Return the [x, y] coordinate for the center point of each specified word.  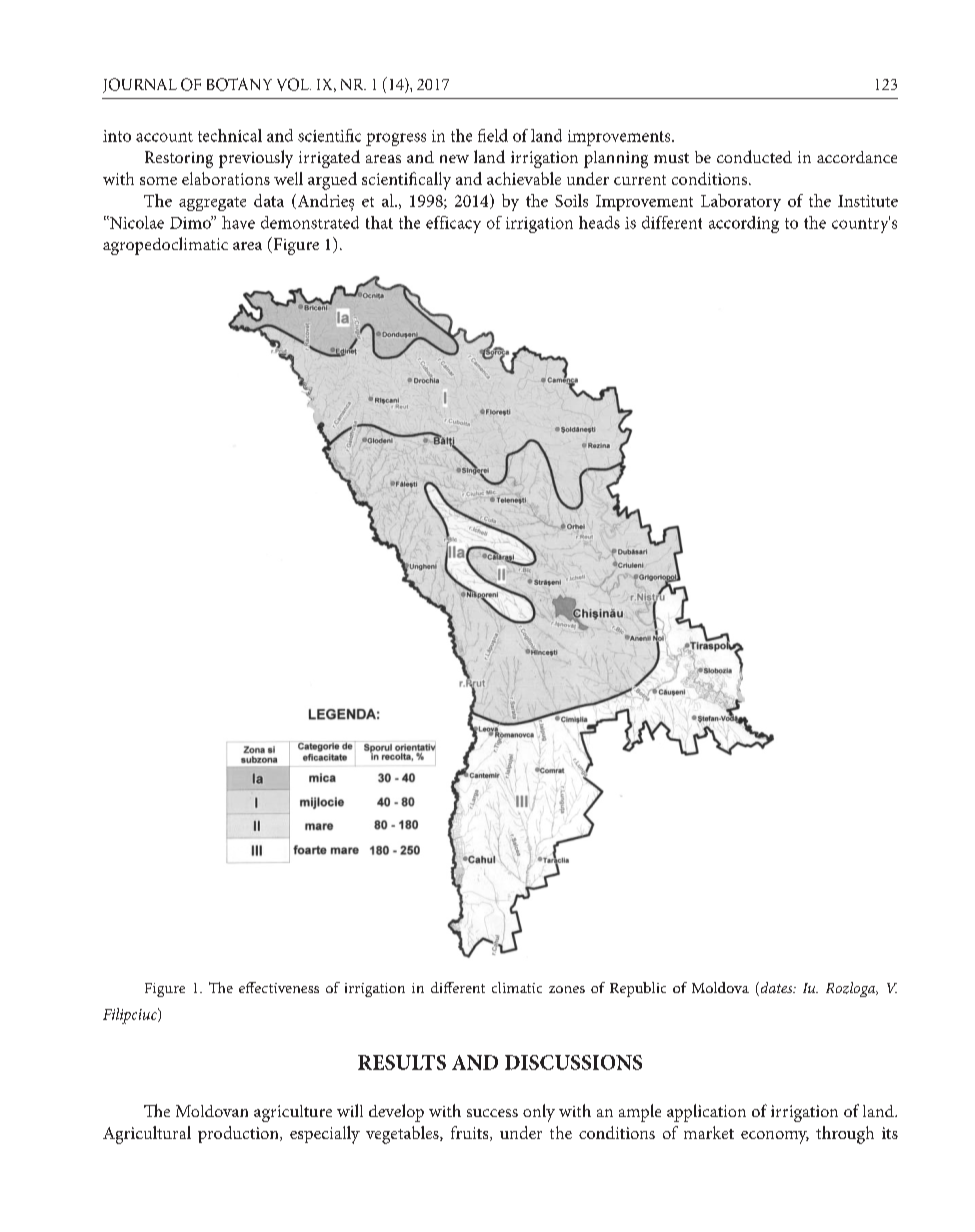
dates [776, 989]
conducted [754, 156]
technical [230, 135]
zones [567, 989]
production [239, 1134]
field [493, 135]
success [492, 1113]
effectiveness [279, 987]
